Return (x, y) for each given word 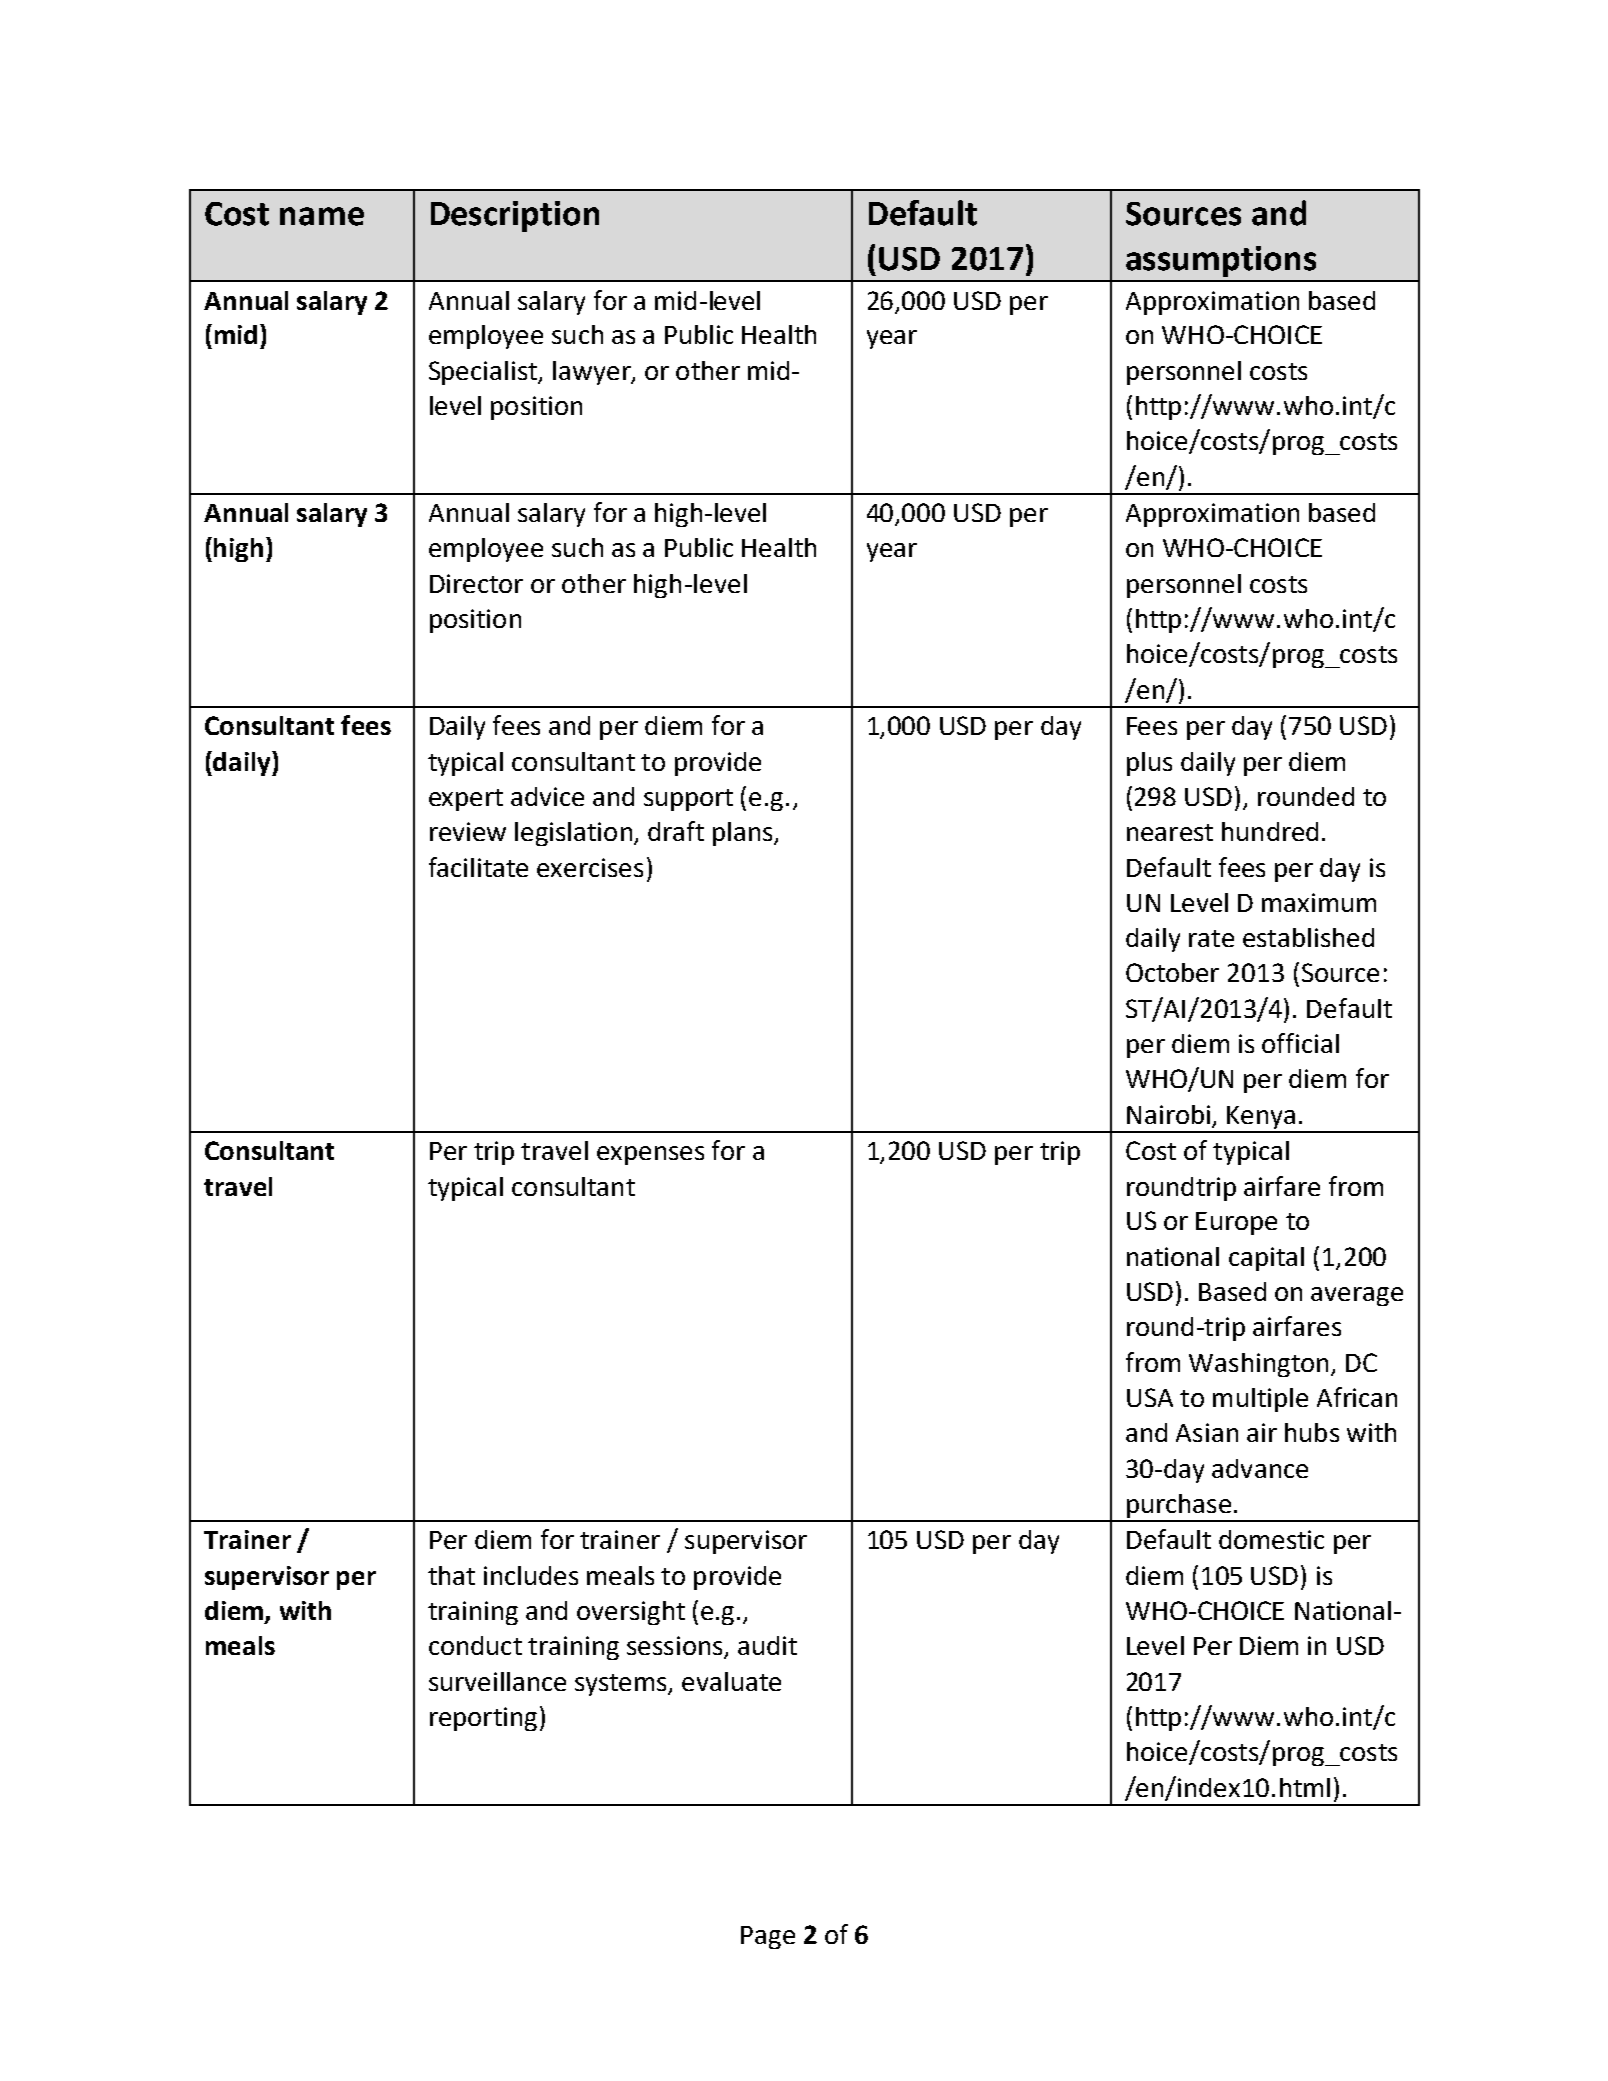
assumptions (1221, 261)
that (451, 1575)
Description (515, 216)
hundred (1270, 831)
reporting (483, 1719)
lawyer (593, 373)
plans (742, 834)
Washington (1258, 1365)
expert (466, 800)
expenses (650, 1155)
